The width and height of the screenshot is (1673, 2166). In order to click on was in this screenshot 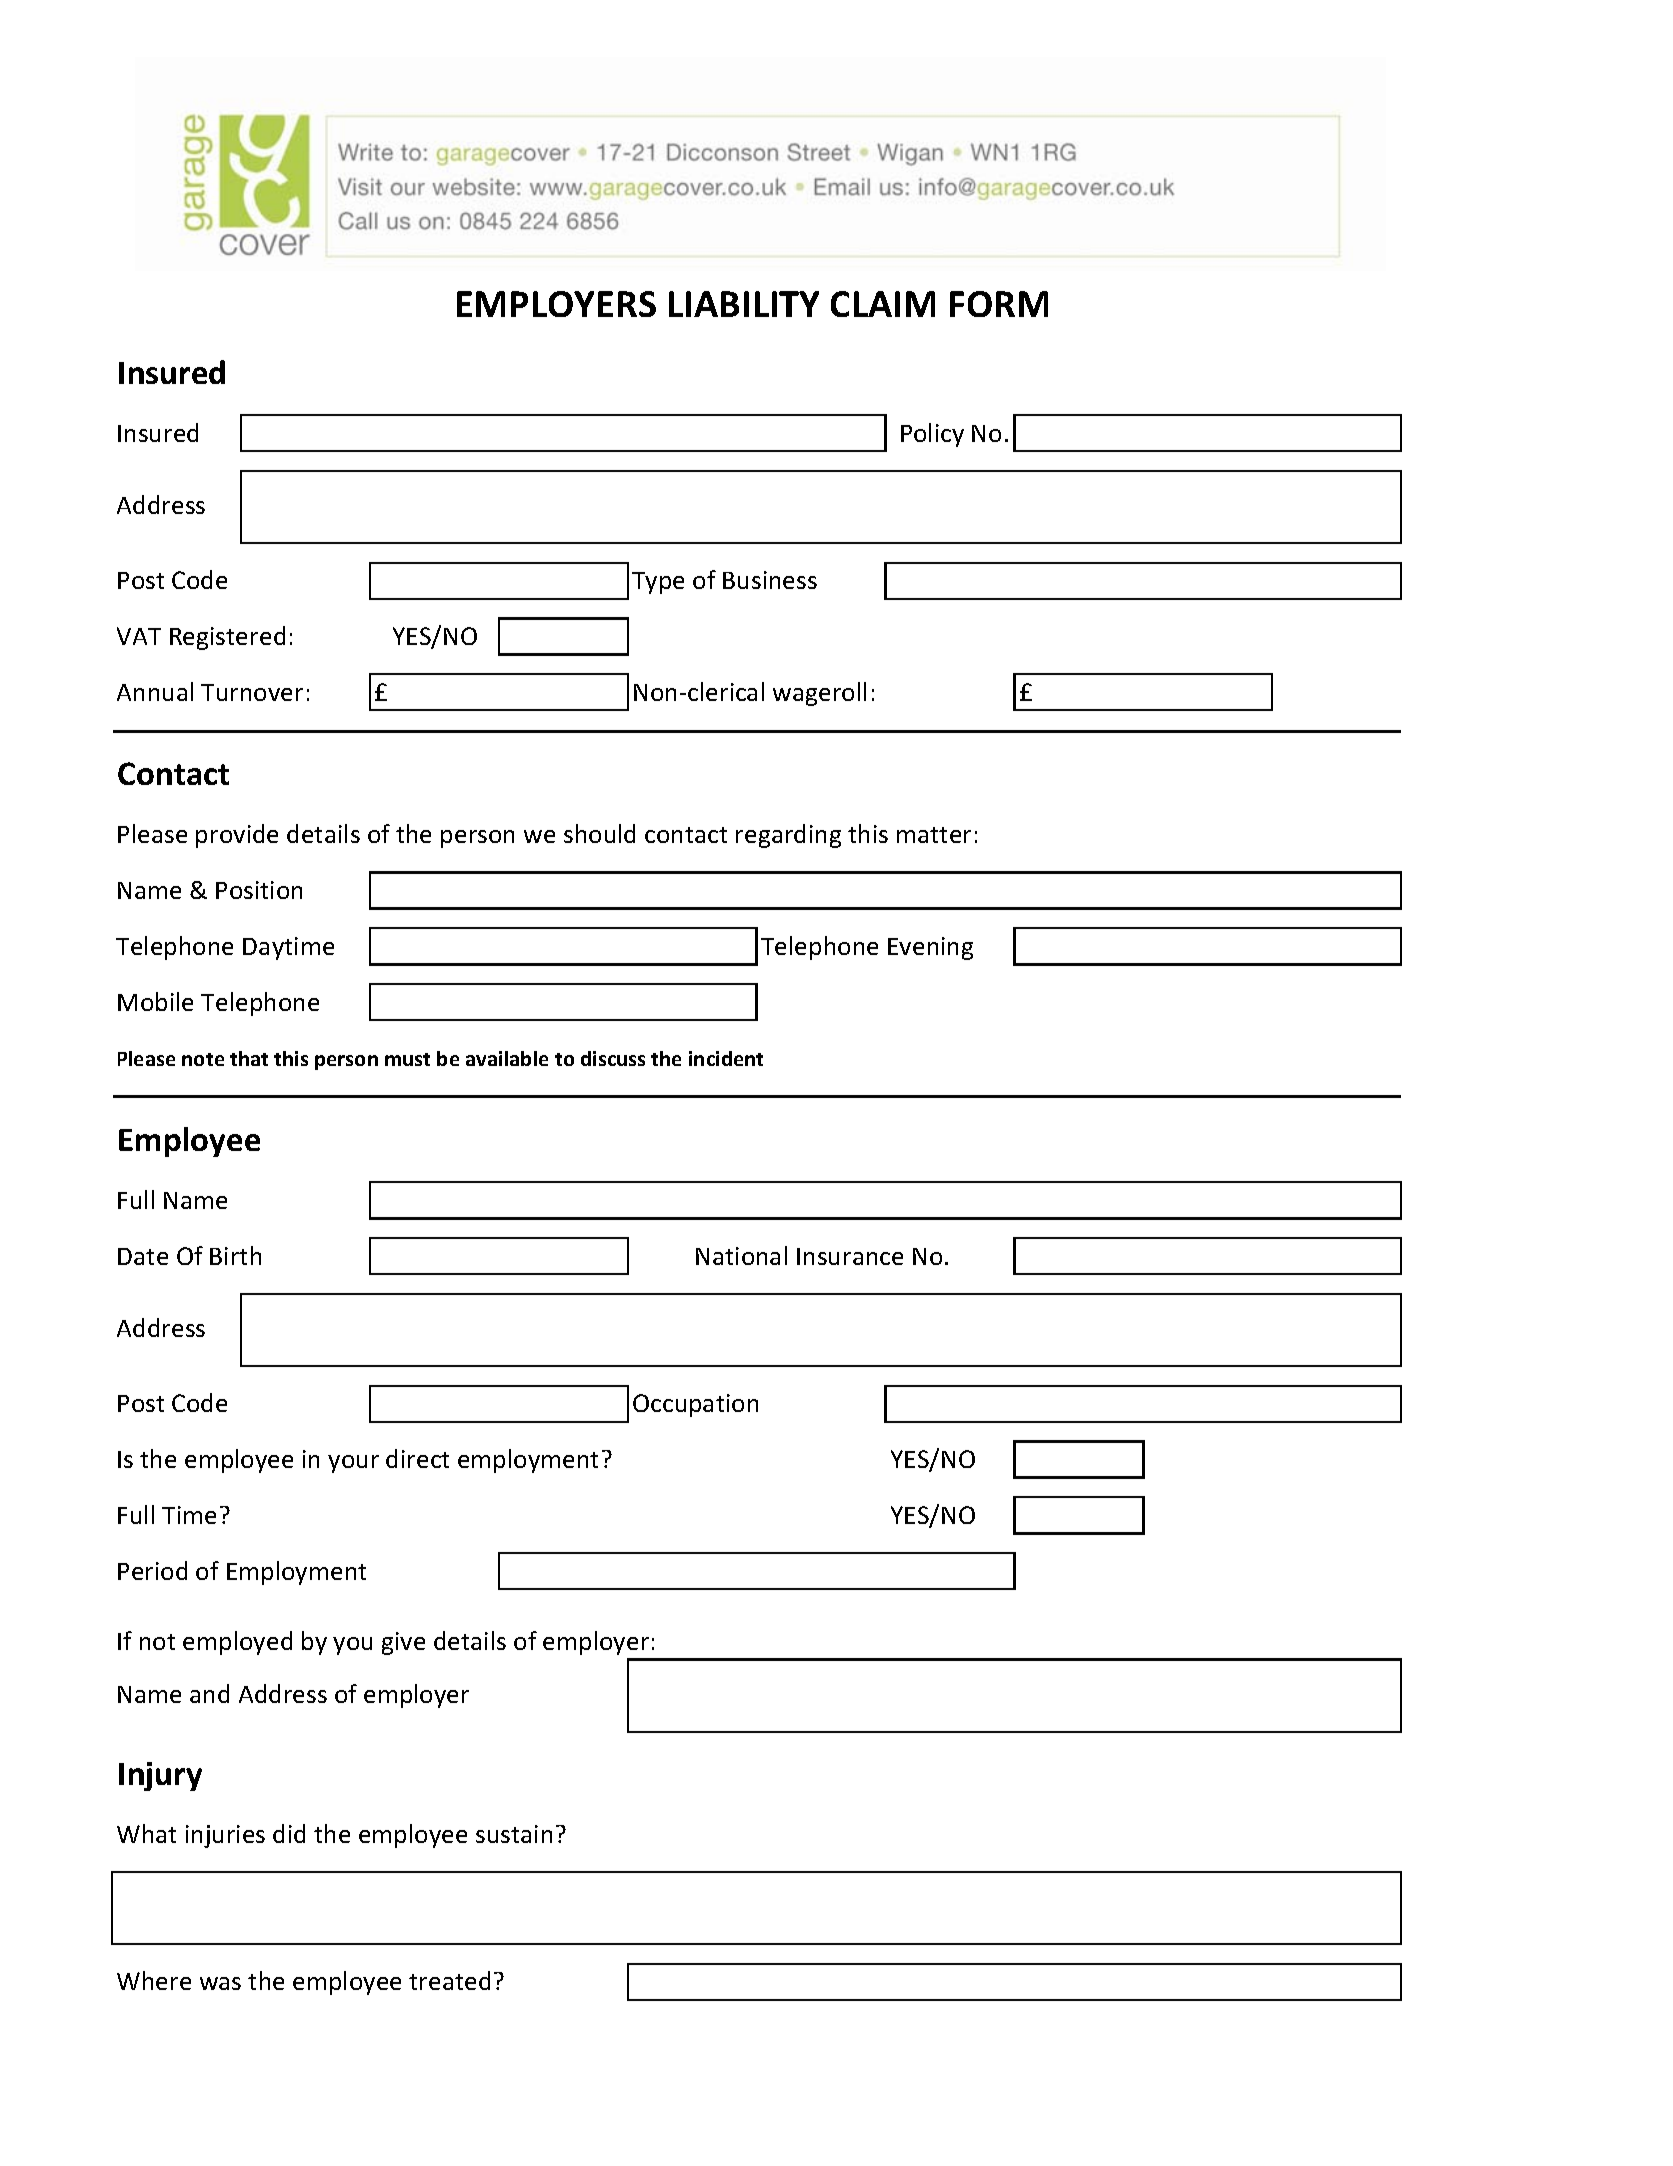, I will do `click(220, 1983)`.
